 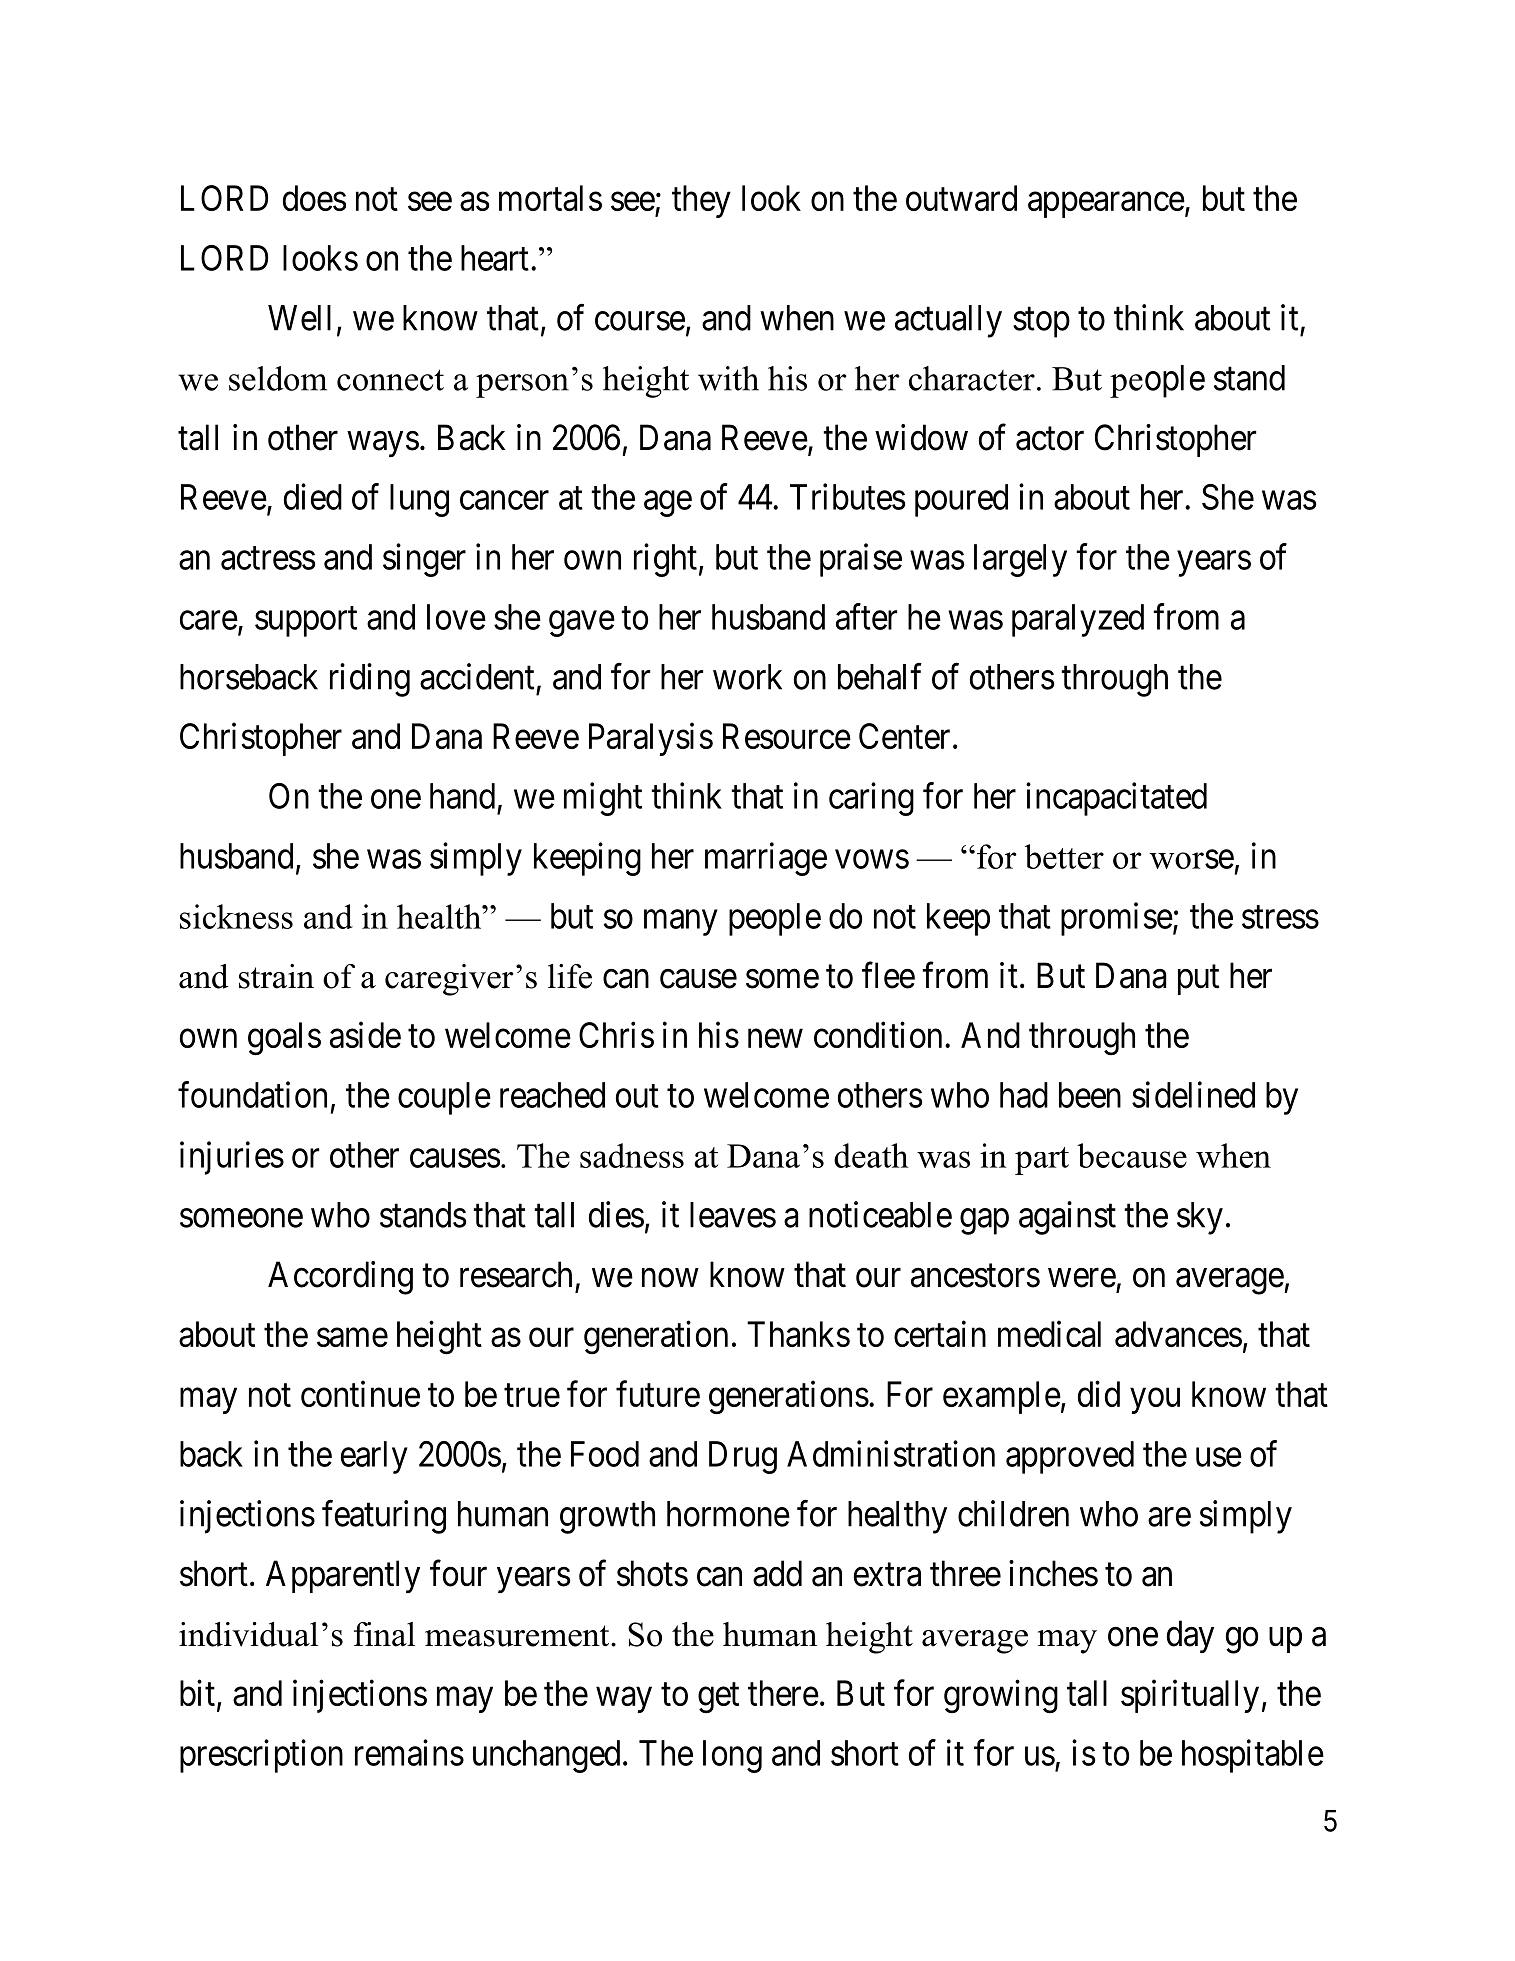 What do you see at coordinates (787, 736) in the screenshot?
I see `Resource` at bounding box center [787, 736].
